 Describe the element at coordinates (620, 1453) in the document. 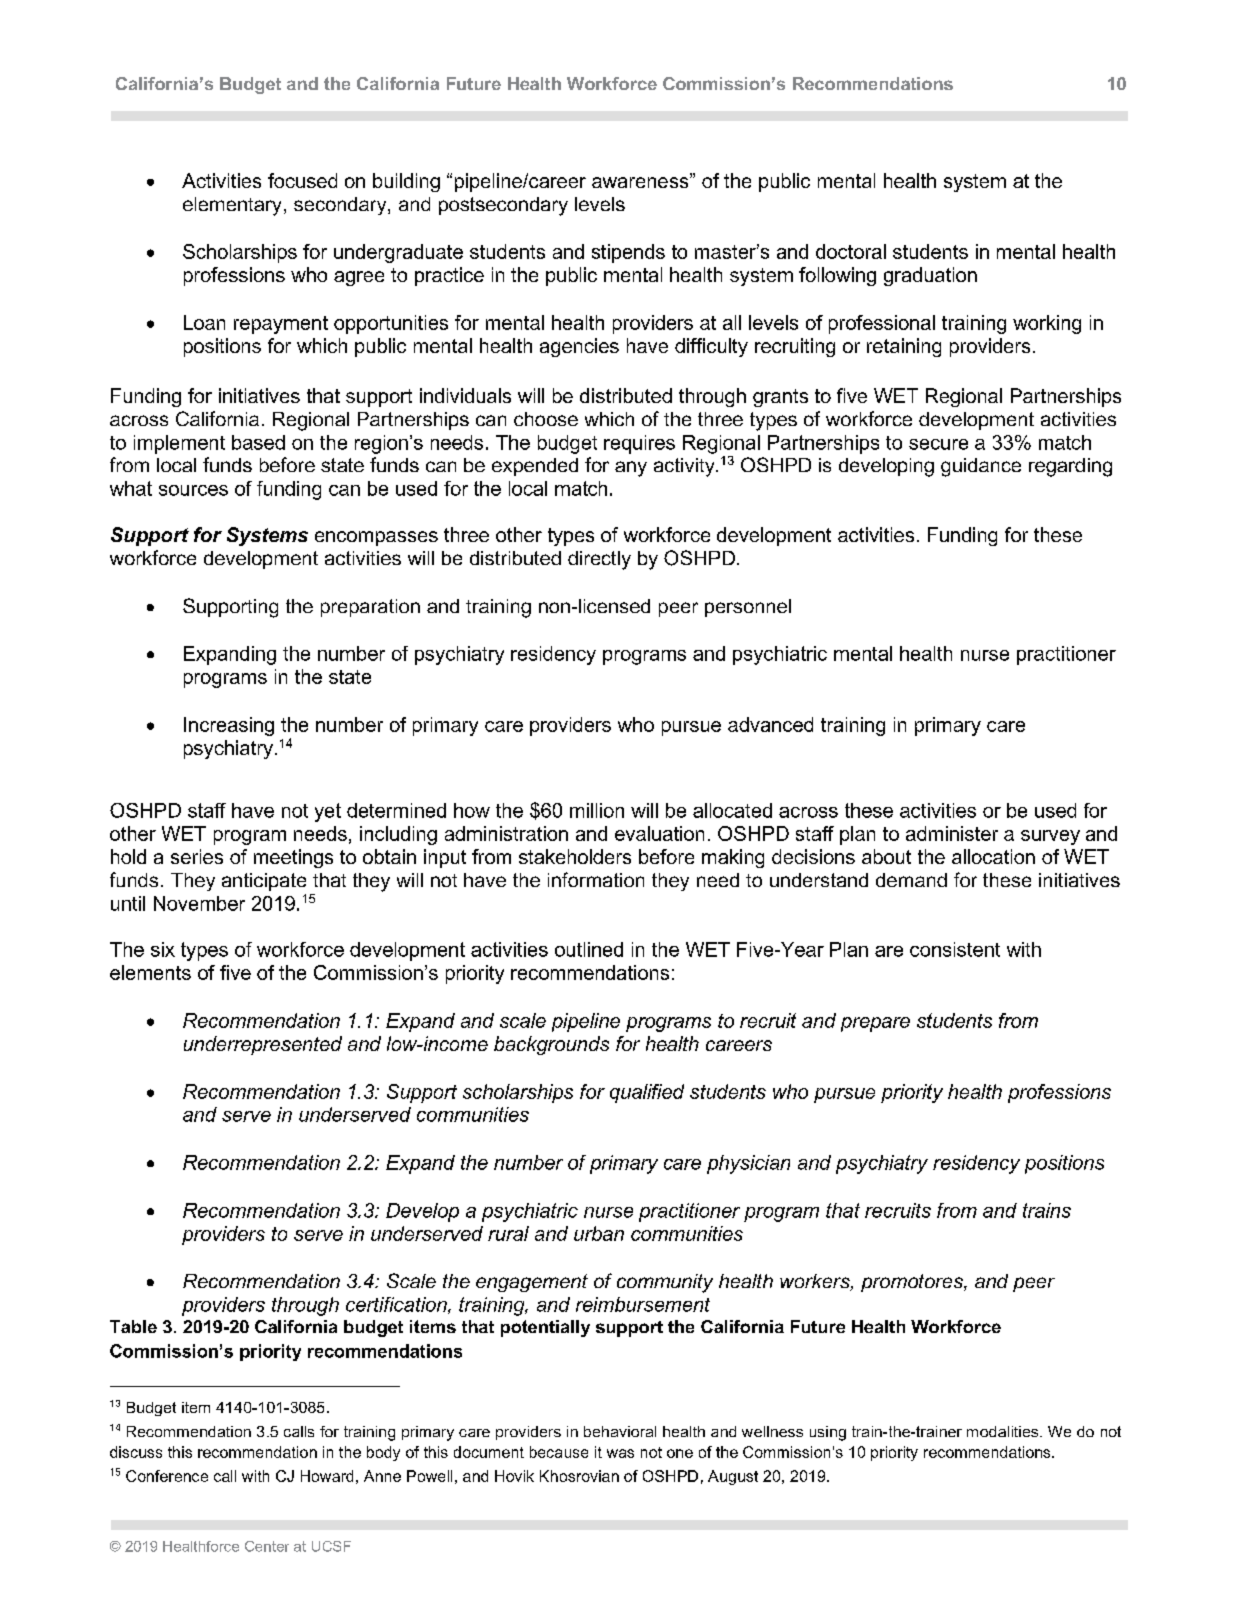

I see `was` at that location.
